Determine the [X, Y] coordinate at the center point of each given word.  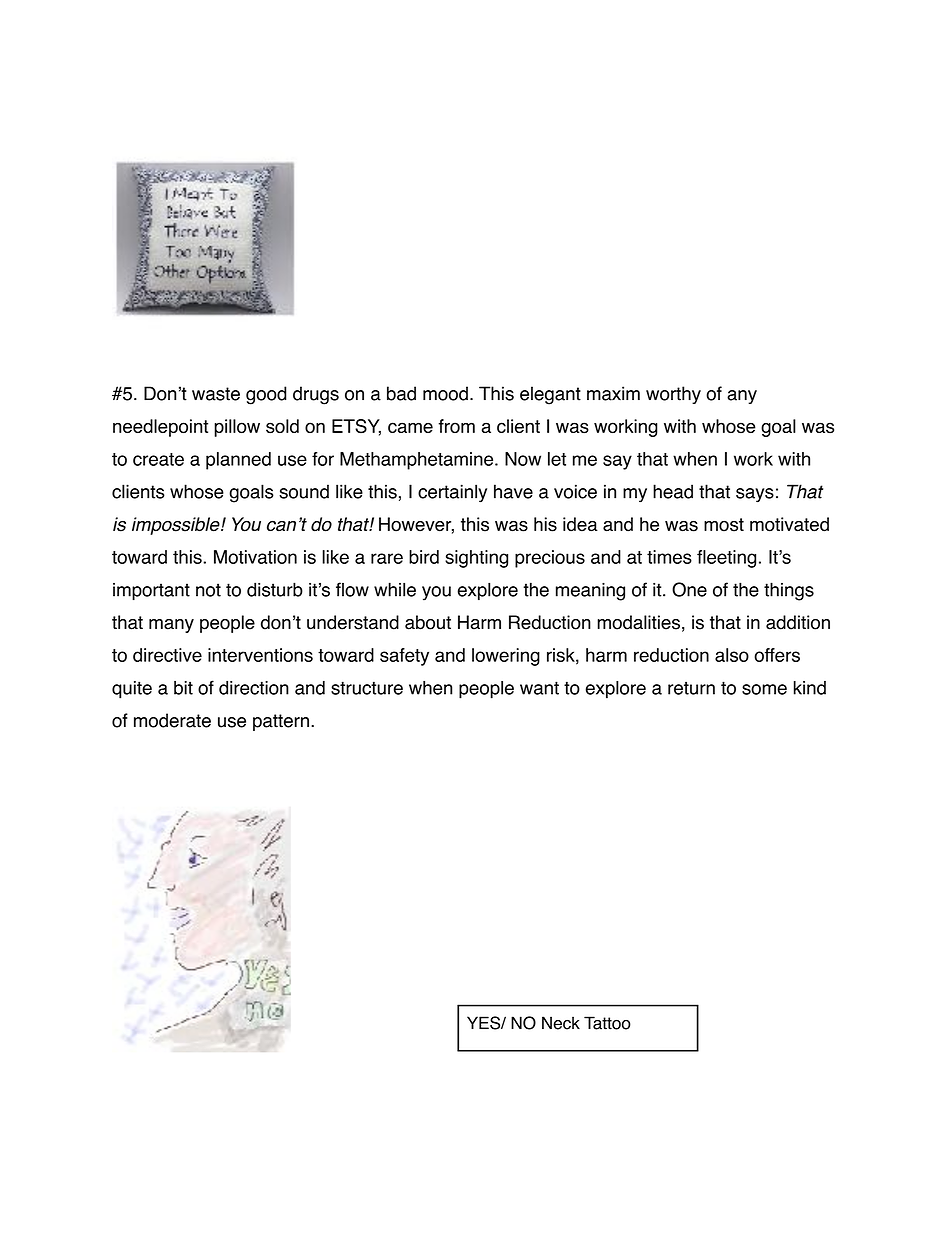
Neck [561, 1023]
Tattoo [607, 1023]
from [456, 426]
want [539, 688]
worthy [673, 395]
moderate [172, 720]
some [764, 689]
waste [216, 394]
